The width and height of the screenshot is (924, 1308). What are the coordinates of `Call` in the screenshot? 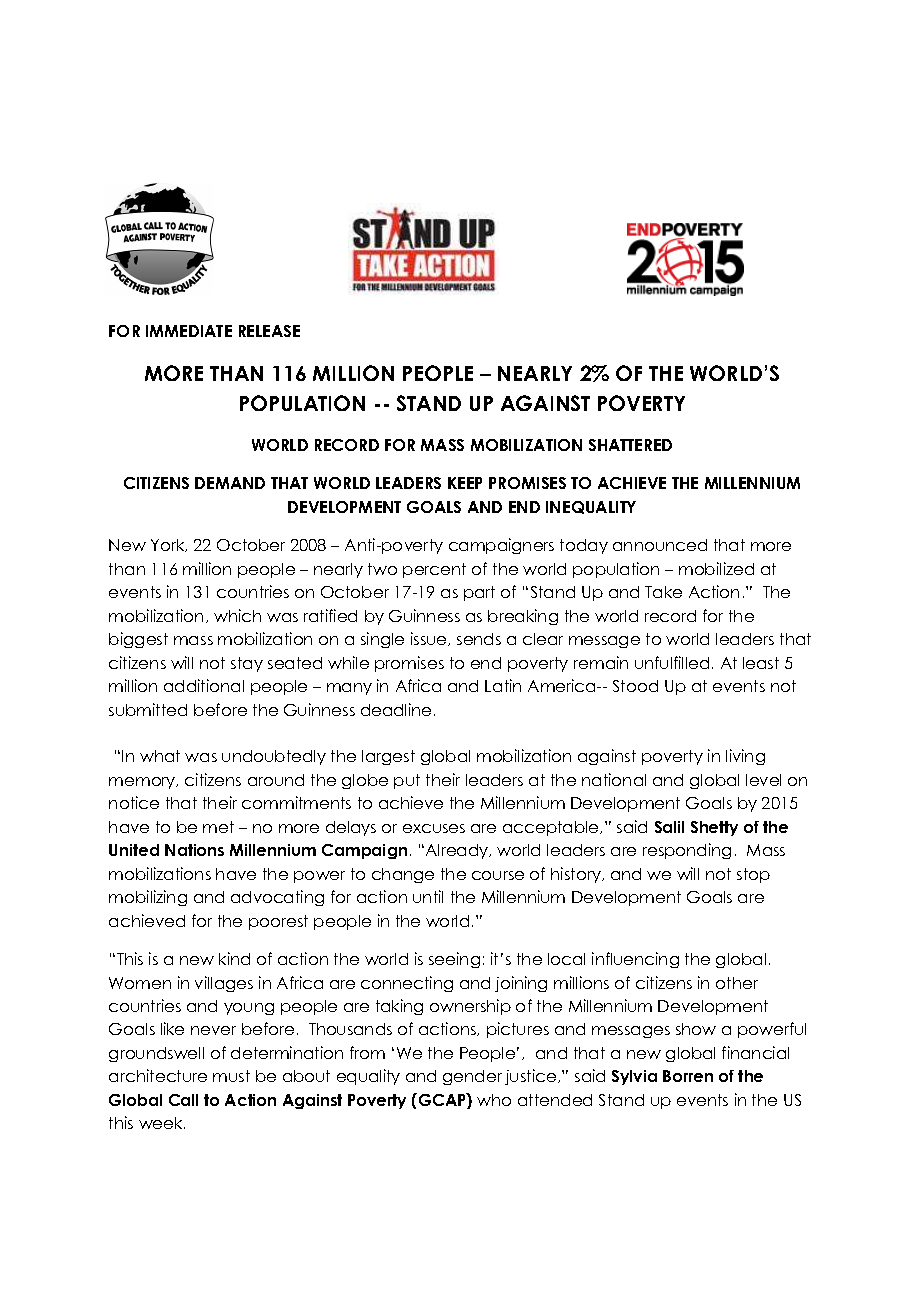 It's located at (183, 1100).
